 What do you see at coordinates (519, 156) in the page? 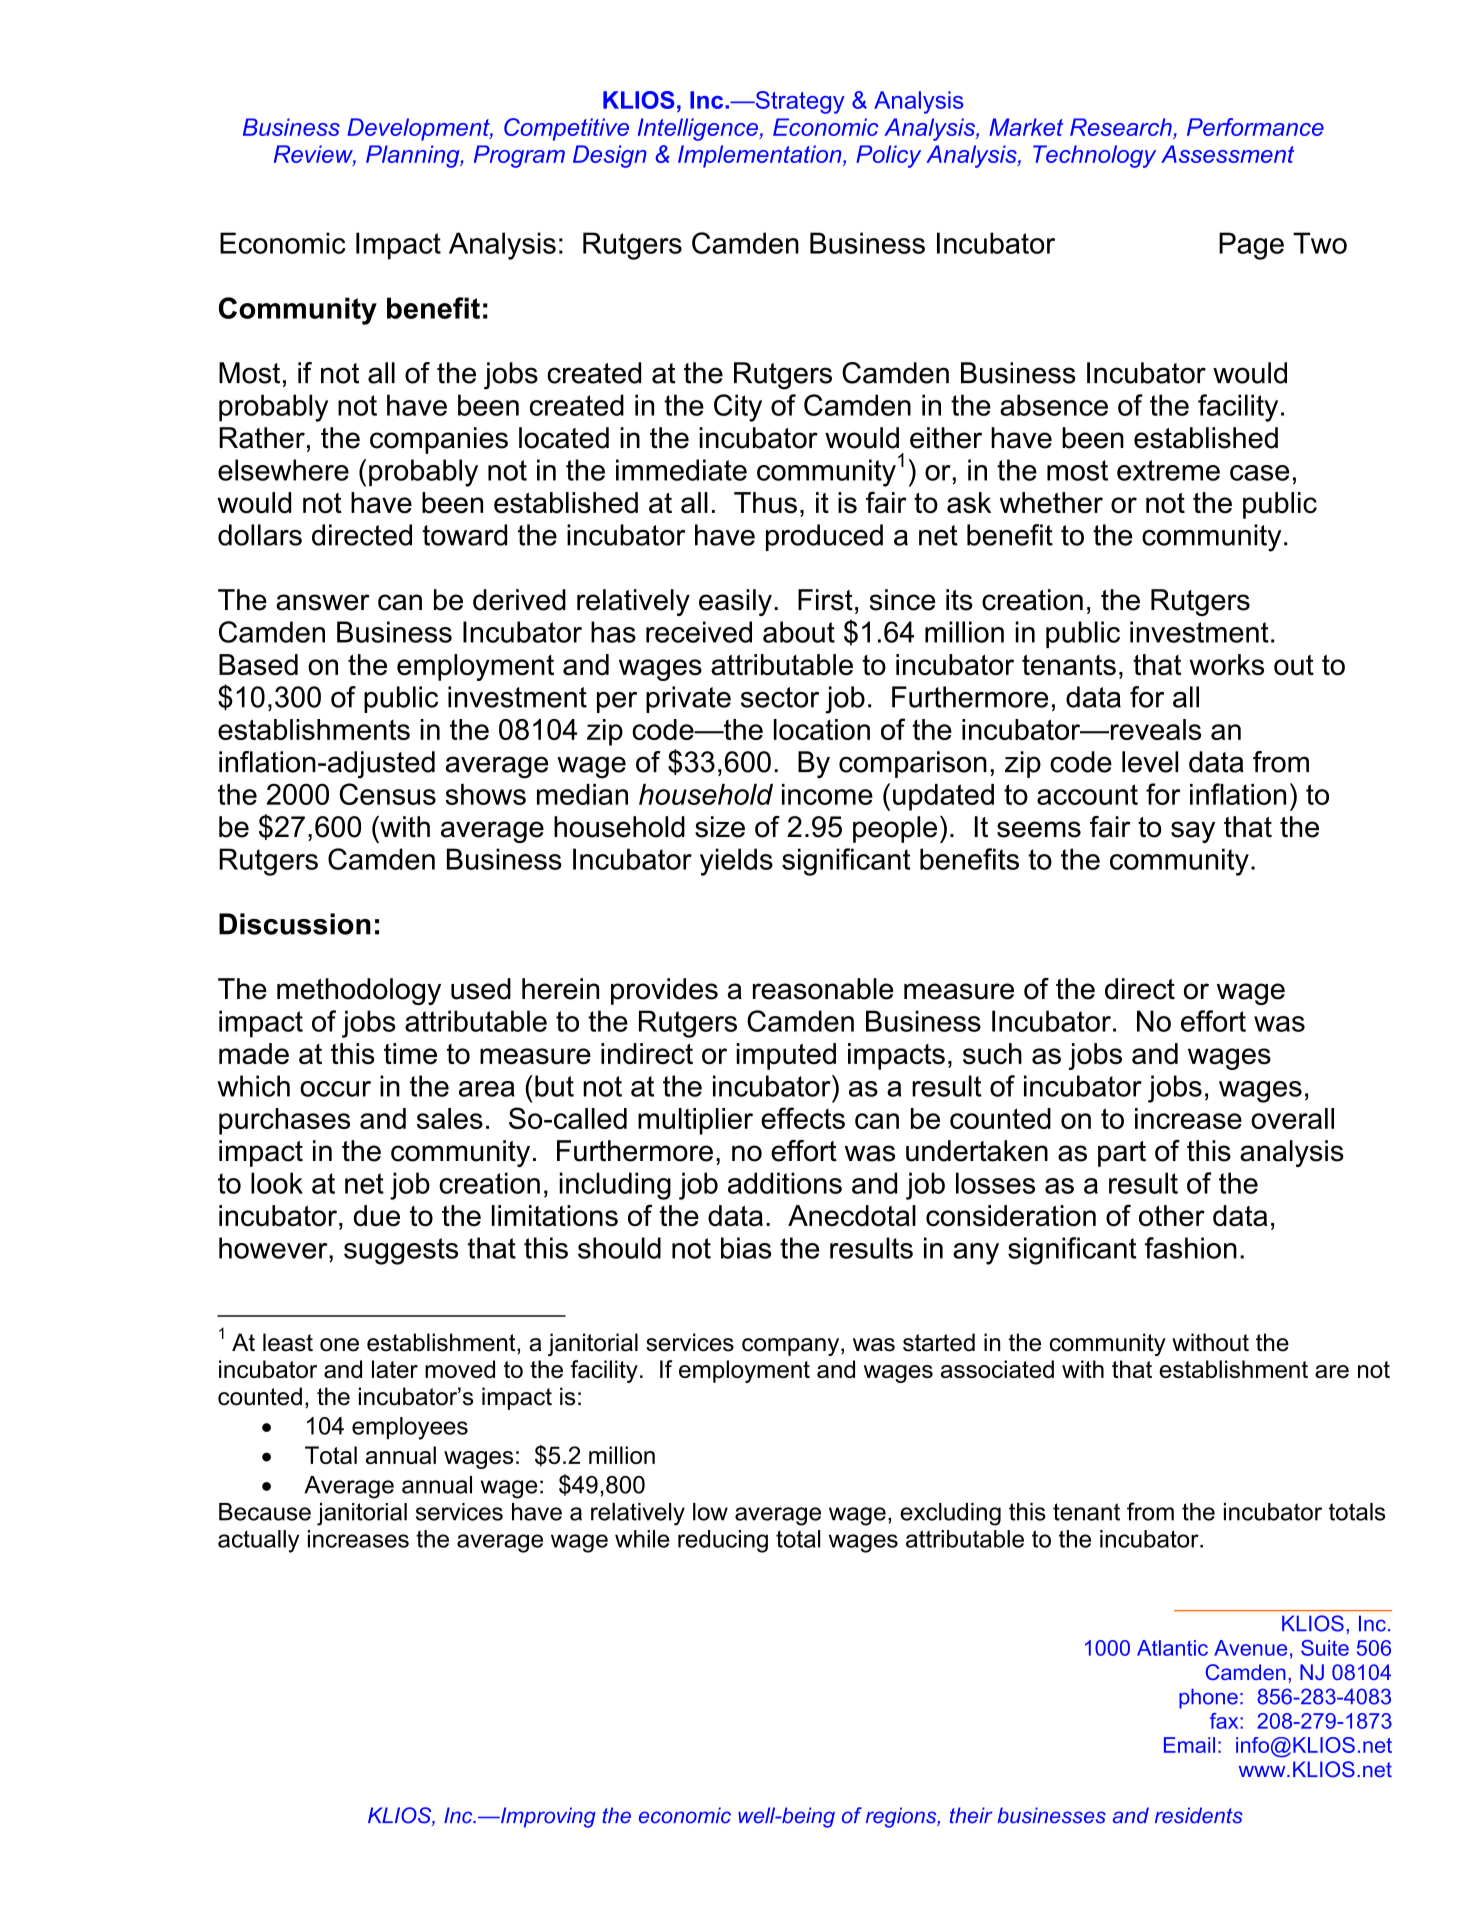
I see `Program` at bounding box center [519, 156].
